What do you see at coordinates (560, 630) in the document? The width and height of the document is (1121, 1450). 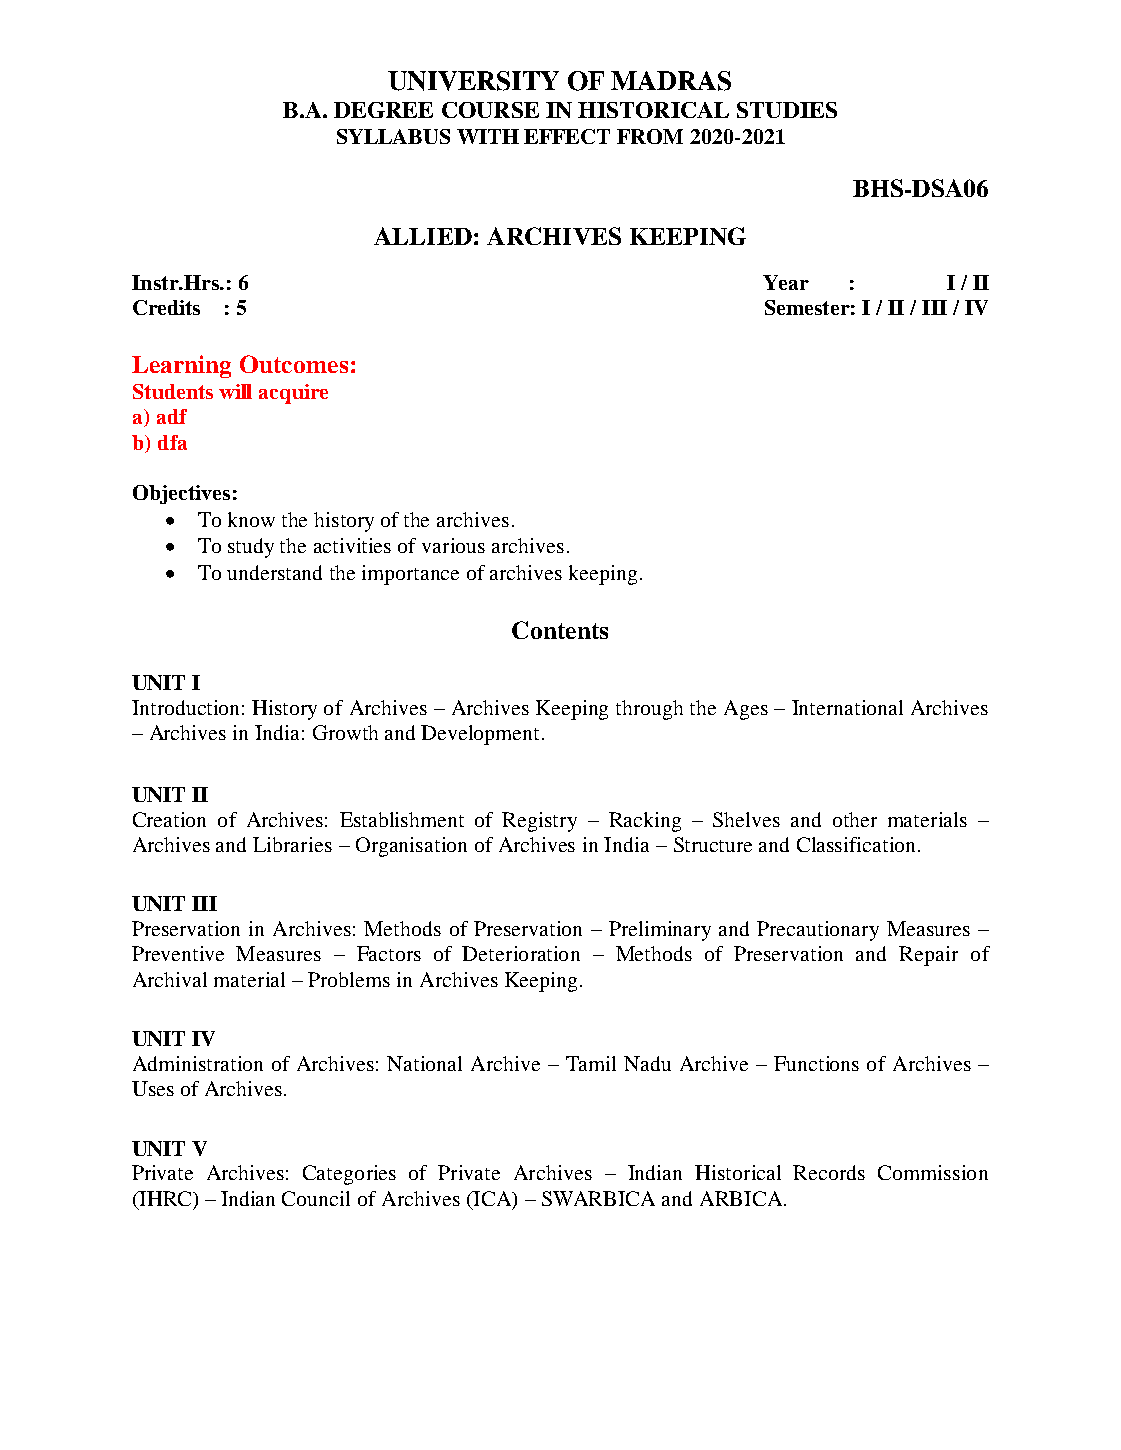 I see `Contents` at bounding box center [560, 630].
